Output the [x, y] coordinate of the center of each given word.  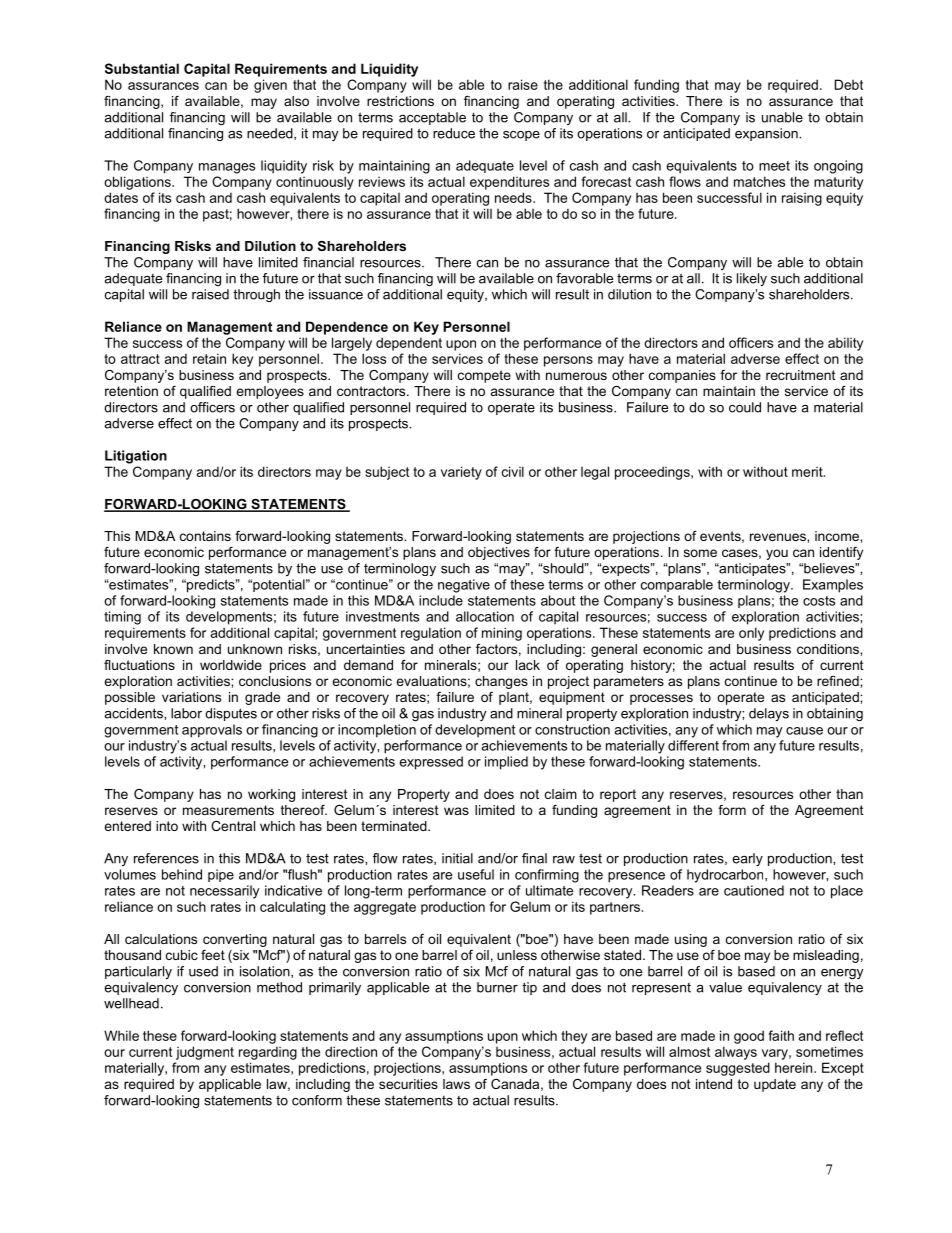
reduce [454, 133]
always [736, 1053]
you [777, 554]
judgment [205, 1053]
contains [205, 536]
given [270, 86]
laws [456, 1084]
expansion [767, 134]
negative [464, 586]
